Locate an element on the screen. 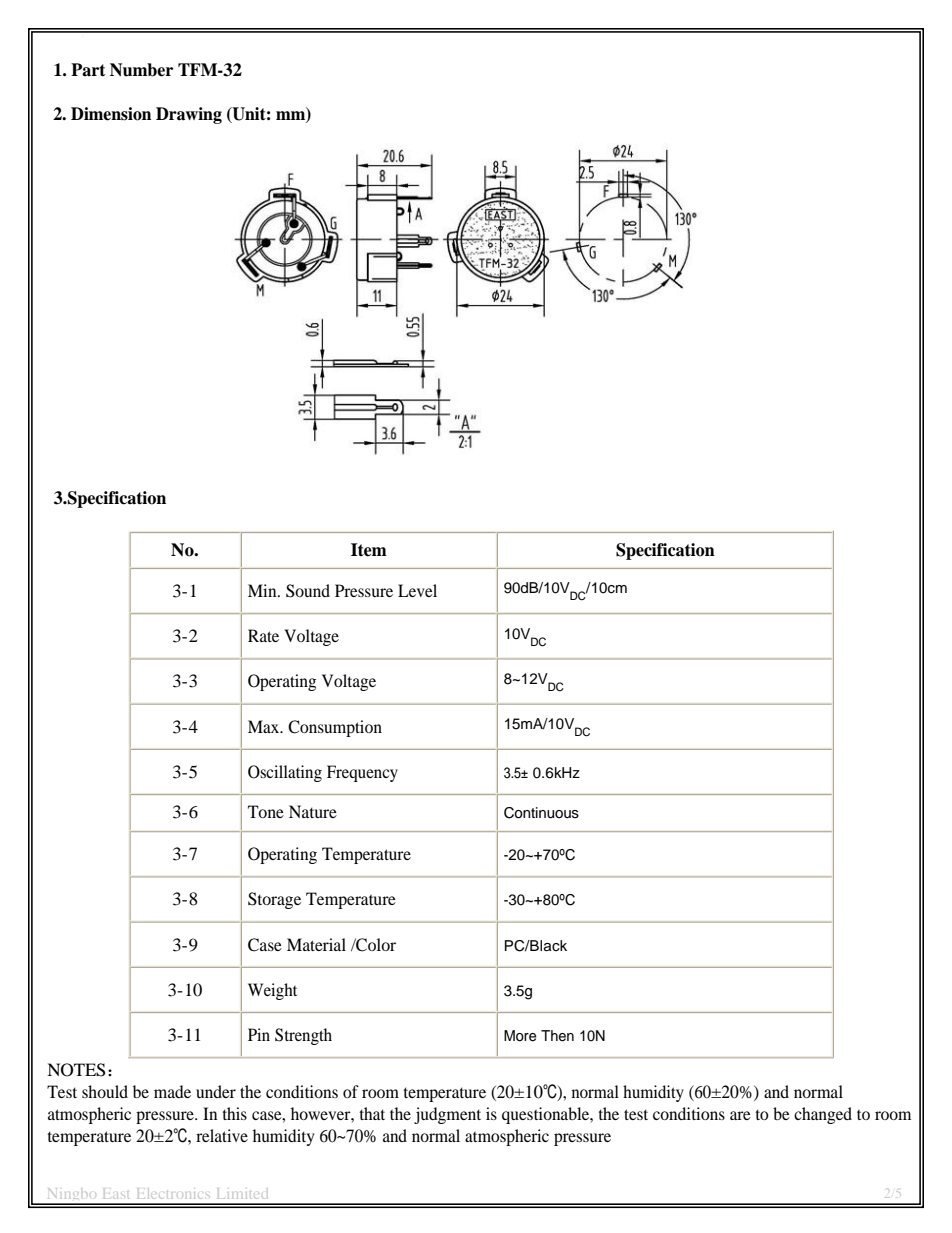 This screenshot has width=952, height=1233. are is located at coordinates (740, 1115).
